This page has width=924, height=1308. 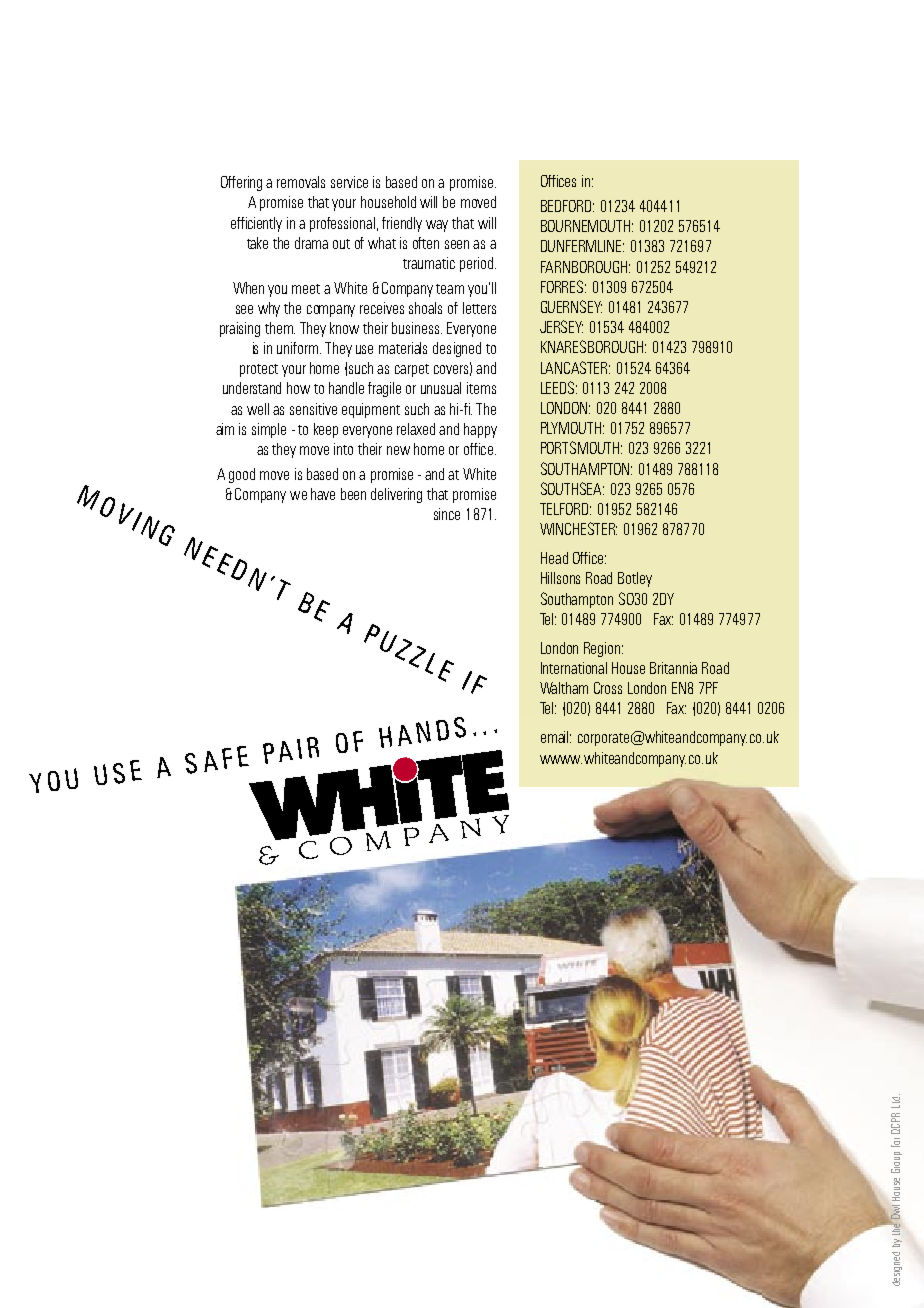 I want to click on since, so click(x=447, y=514).
